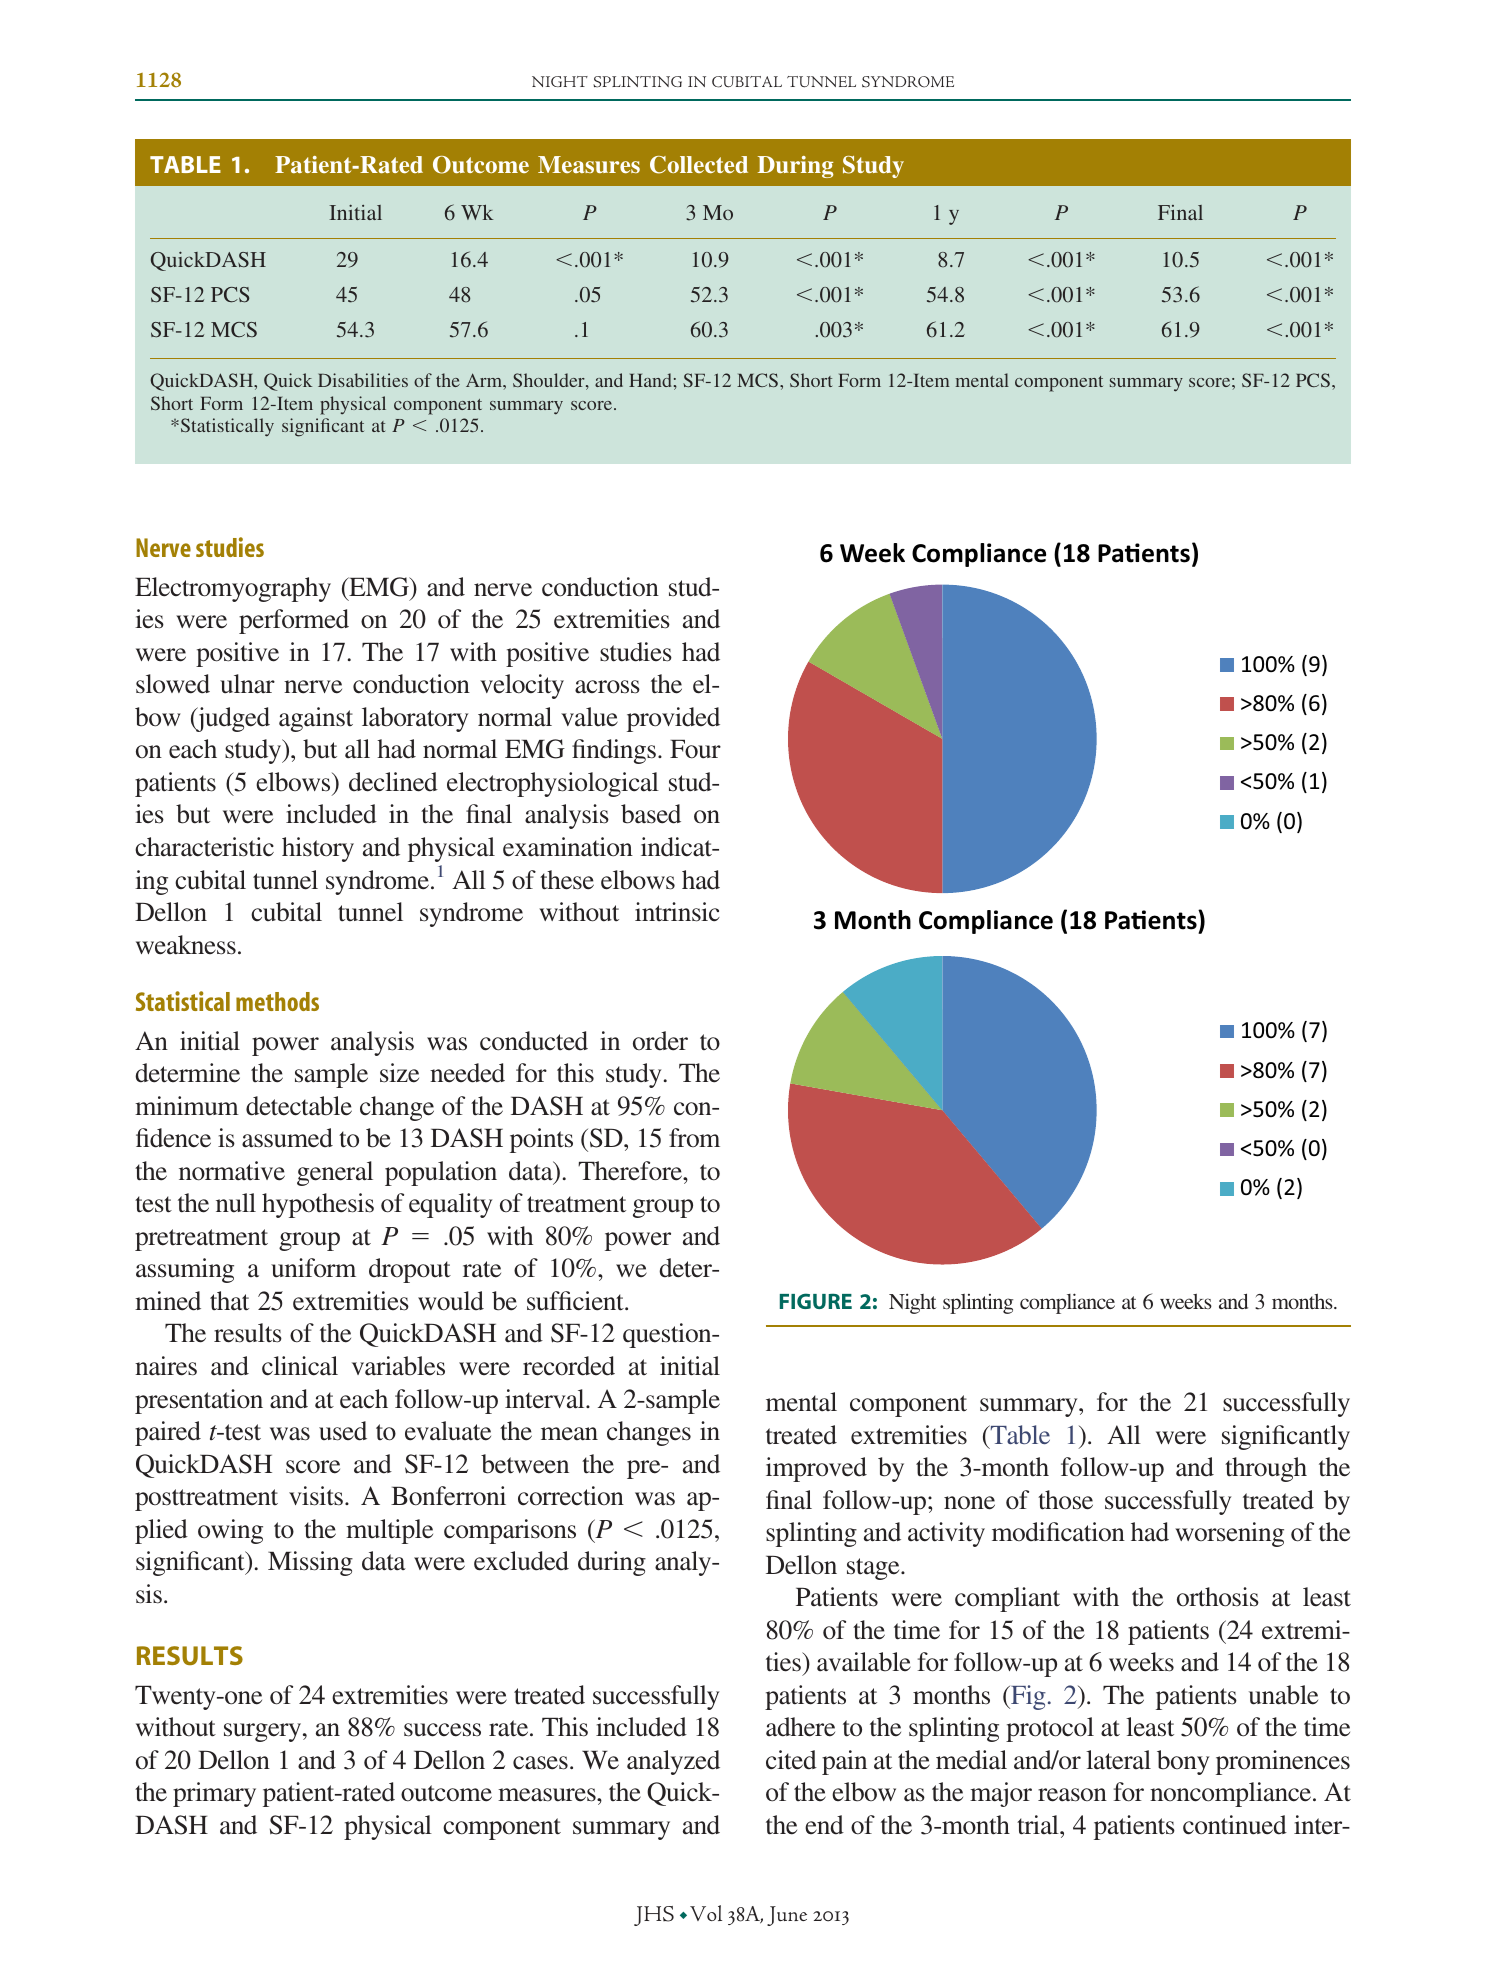  Describe the element at coordinates (214, 1794) in the image. I see `primary` at that location.
